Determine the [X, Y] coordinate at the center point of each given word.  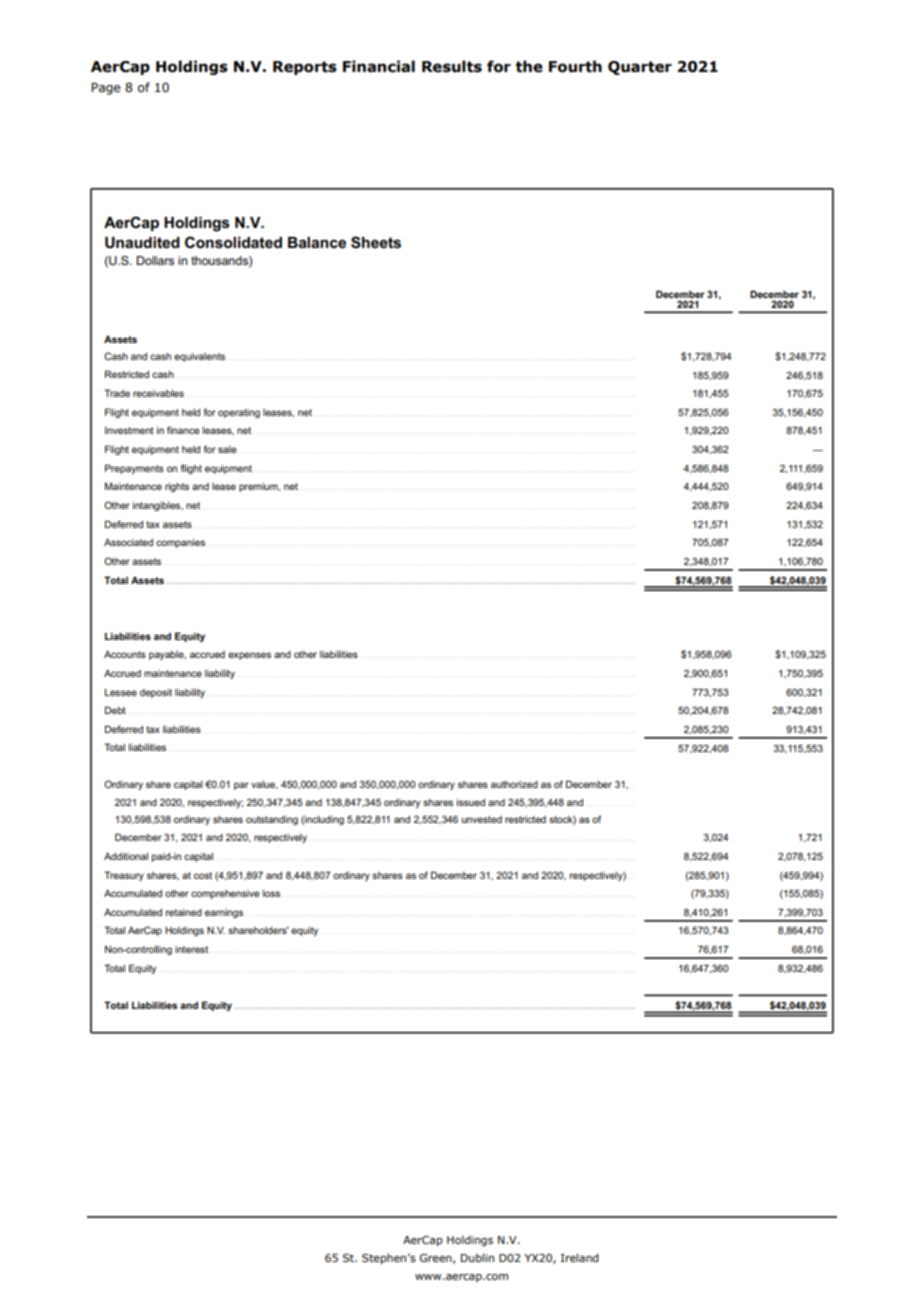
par [241, 786]
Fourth [575, 66]
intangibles [158, 506]
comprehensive [225, 894]
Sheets [376, 242]
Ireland [580, 1257]
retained [184, 912]
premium [259, 487]
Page [106, 89]
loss [271, 893]
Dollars [155, 260]
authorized [514, 784]
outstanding [272, 820]
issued [471, 802]
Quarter [640, 68]
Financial [379, 66]
